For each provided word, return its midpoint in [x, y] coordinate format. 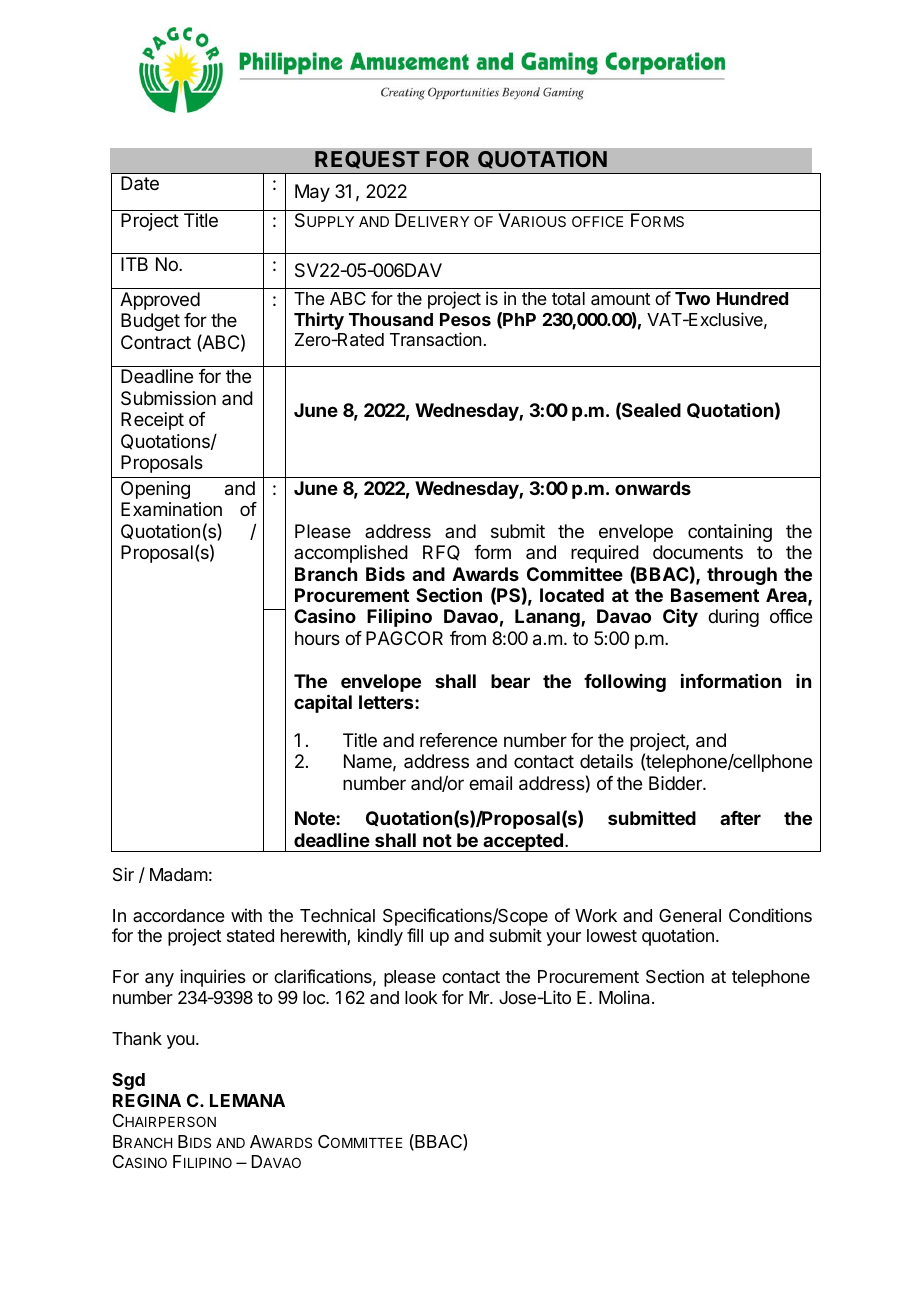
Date [140, 183]
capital [323, 703]
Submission [168, 398]
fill [415, 935]
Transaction [435, 339]
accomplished [351, 554]
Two [692, 298]
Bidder [676, 783]
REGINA [147, 1100]
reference [458, 740]
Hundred [752, 298]
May [312, 193]
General [690, 915]
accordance [179, 915]
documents [698, 552]
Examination [171, 509]
